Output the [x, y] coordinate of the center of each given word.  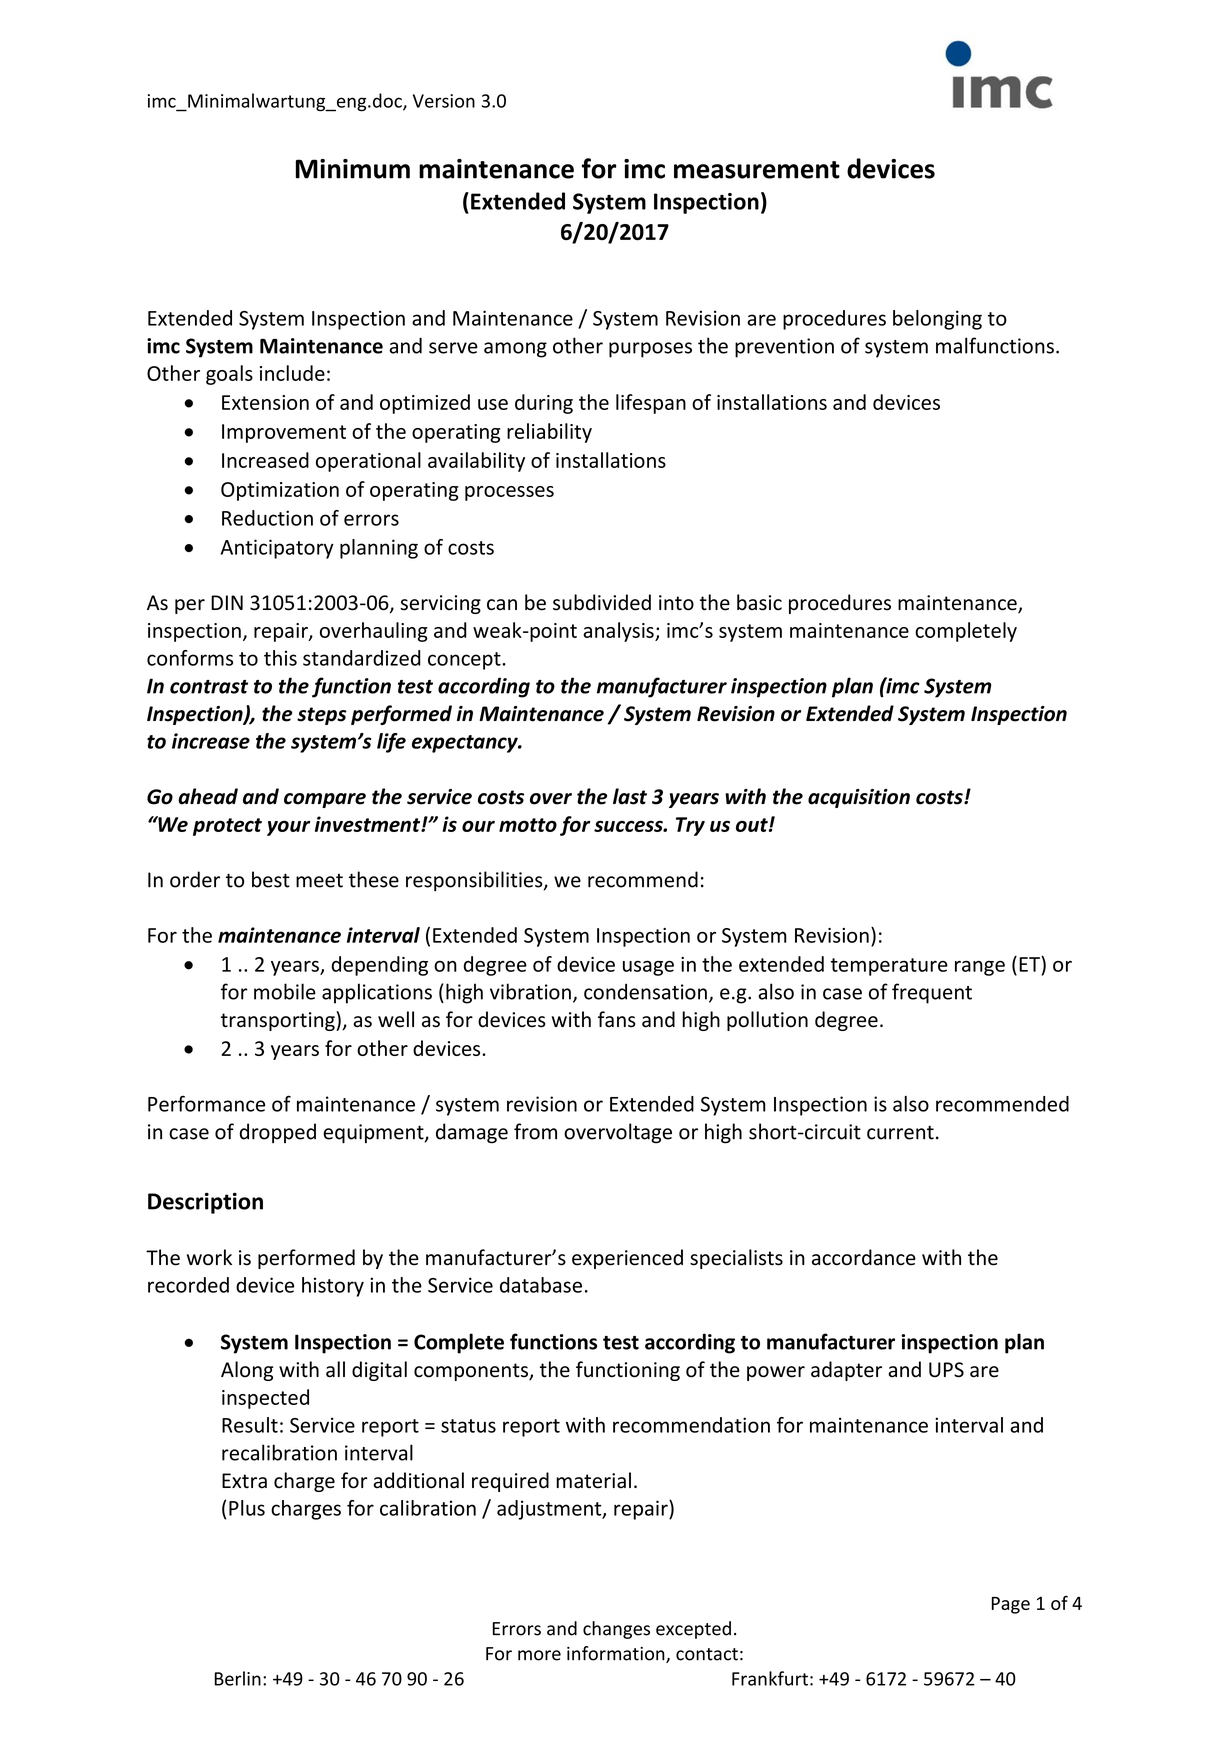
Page [1011, 1605]
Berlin [238, 1678]
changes [616, 1630]
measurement [757, 170]
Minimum [353, 169]
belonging [937, 320]
